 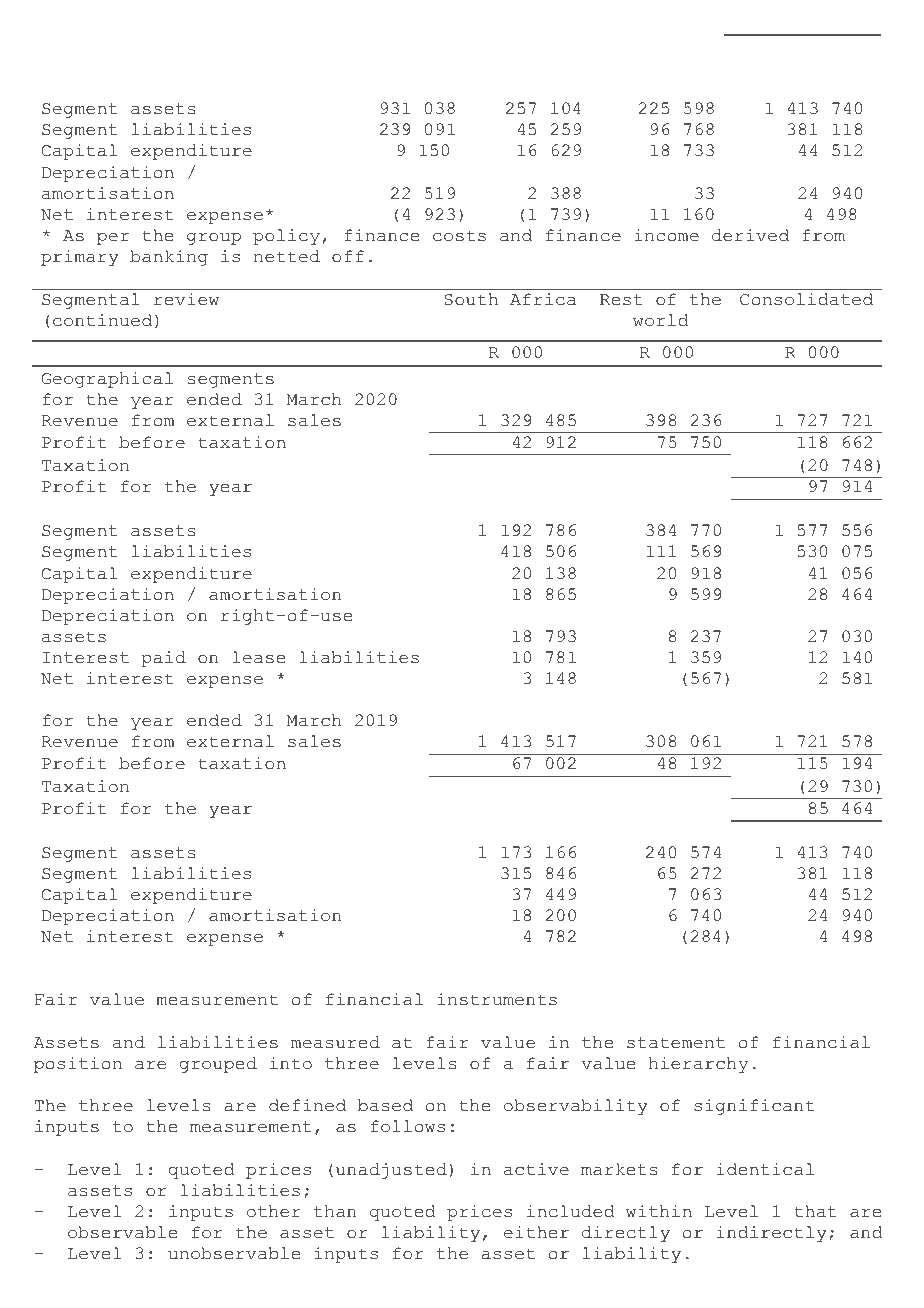 What do you see at coordinates (765, 1169) in the page?
I see `identical` at bounding box center [765, 1169].
